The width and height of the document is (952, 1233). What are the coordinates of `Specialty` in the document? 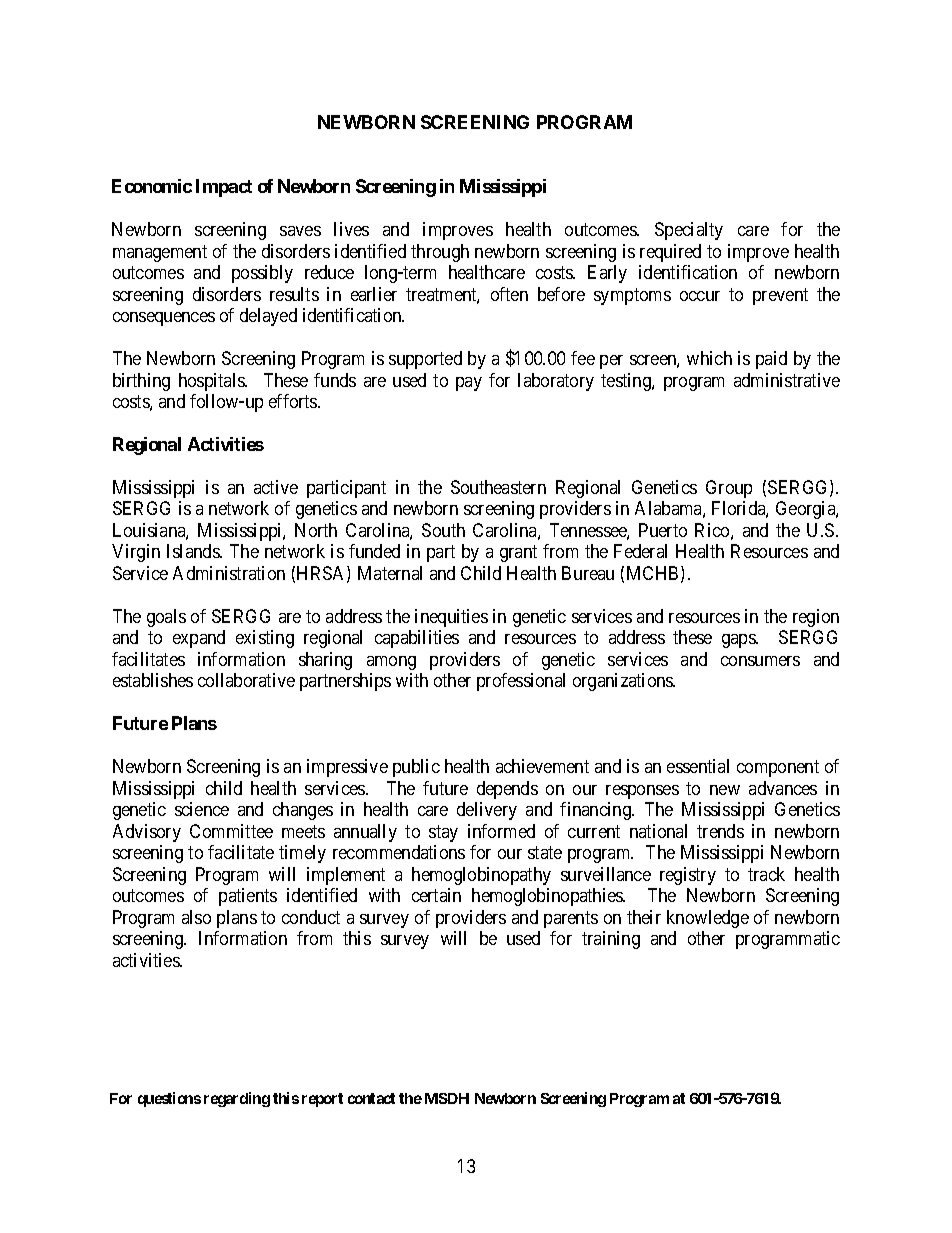 It's located at (689, 231).
